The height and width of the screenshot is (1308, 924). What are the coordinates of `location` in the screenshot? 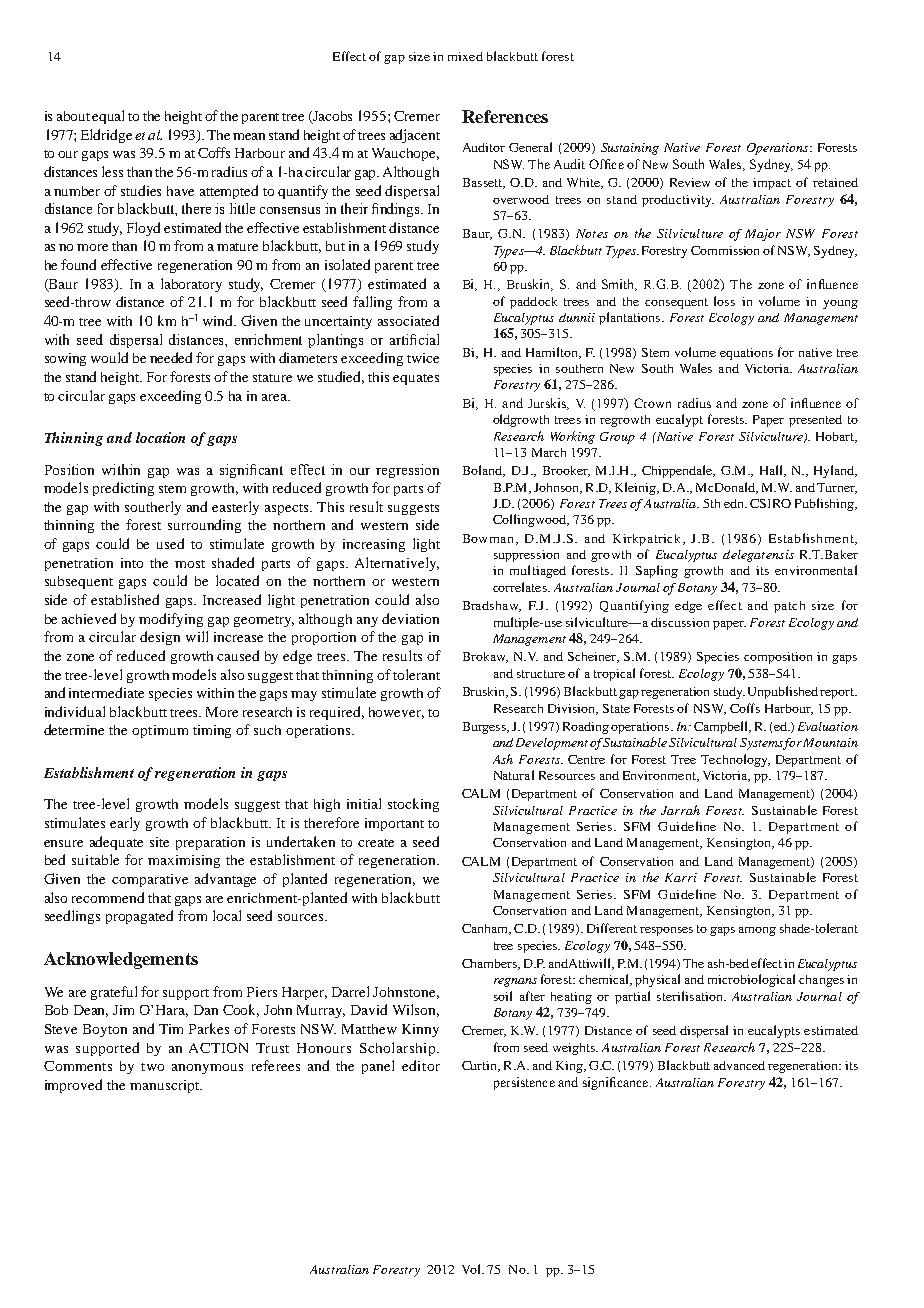 It's located at (160, 437).
